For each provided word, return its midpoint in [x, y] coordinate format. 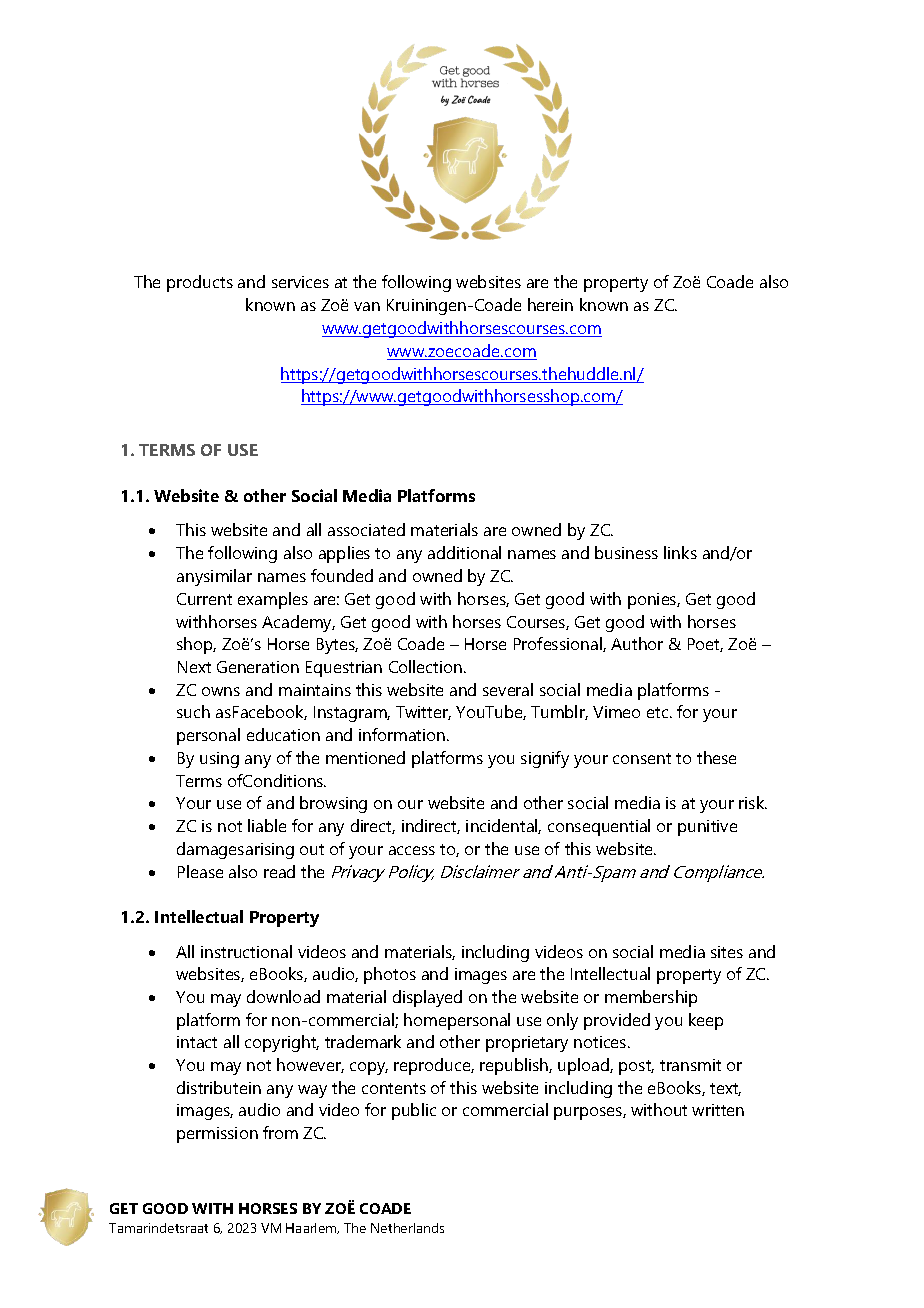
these [716, 757]
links [680, 552]
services [300, 282]
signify [545, 759]
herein [550, 304]
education [283, 734]
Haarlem [312, 1228]
